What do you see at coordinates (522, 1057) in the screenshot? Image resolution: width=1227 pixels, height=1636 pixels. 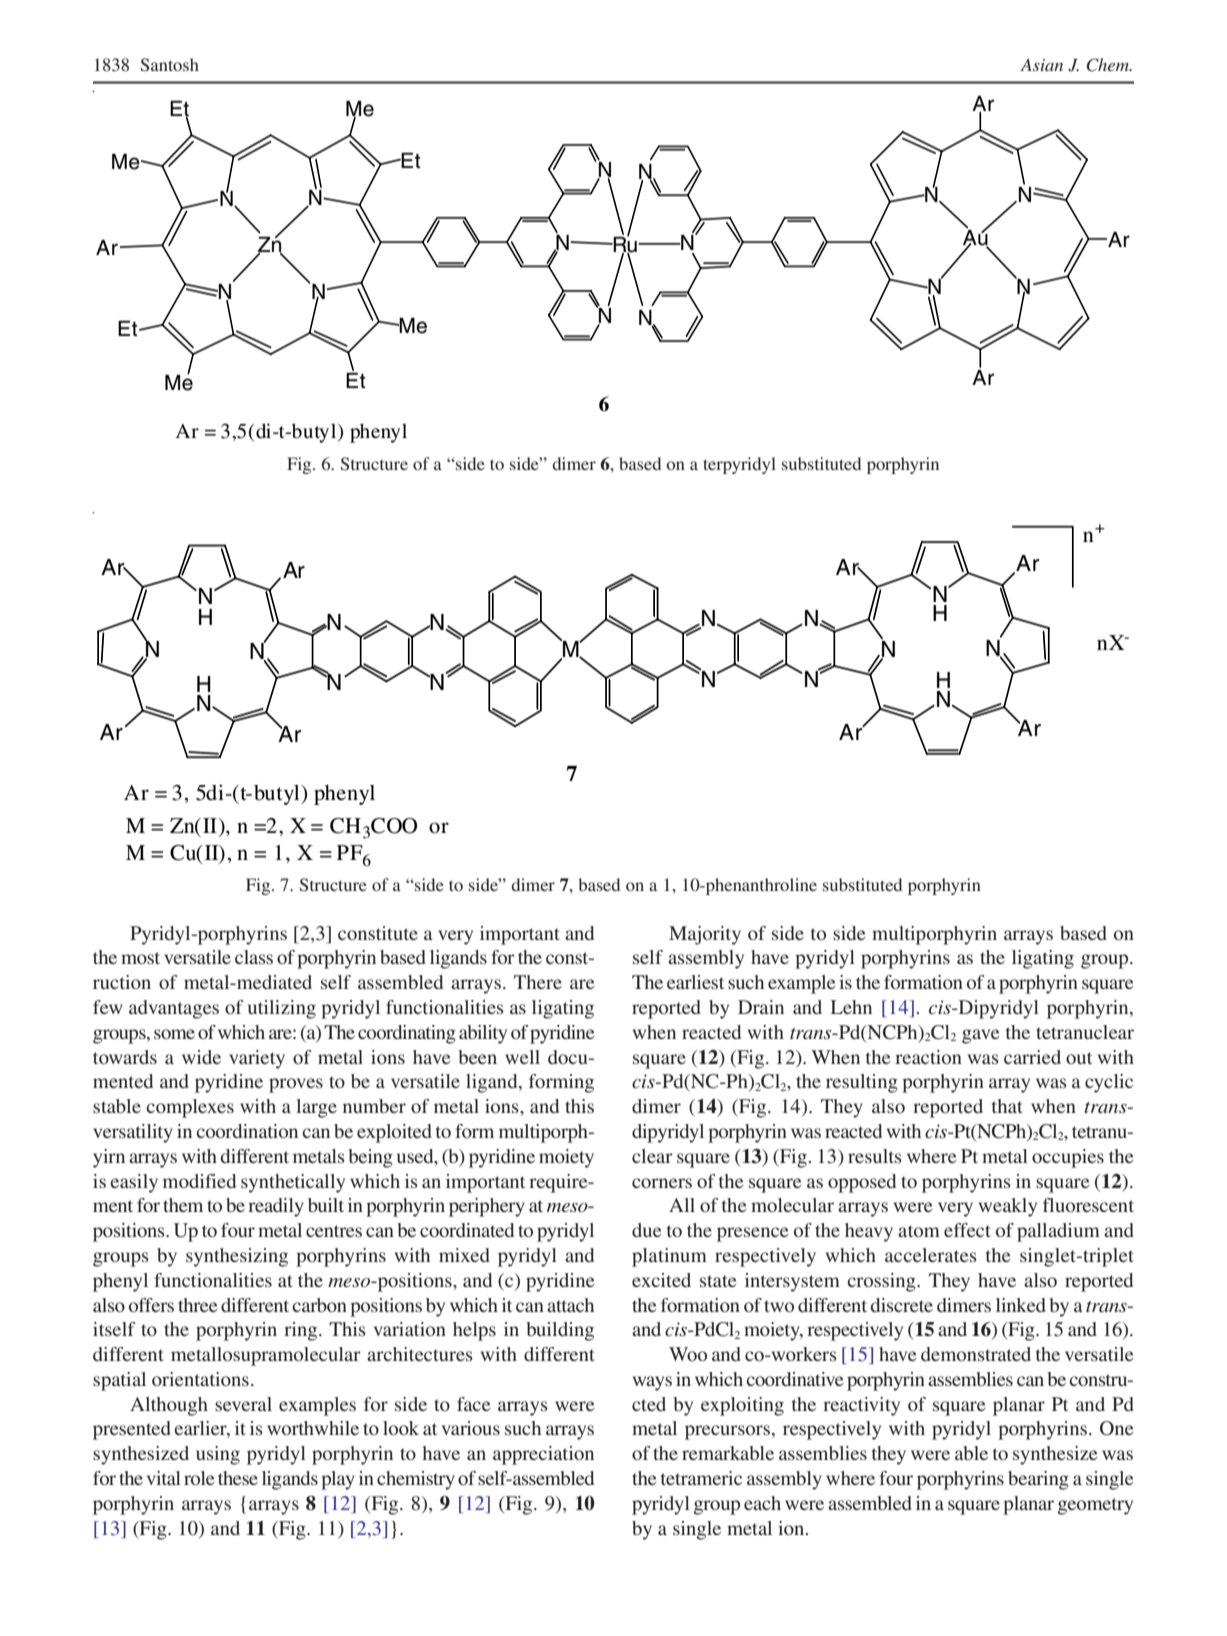 I see `well` at bounding box center [522, 1057].
